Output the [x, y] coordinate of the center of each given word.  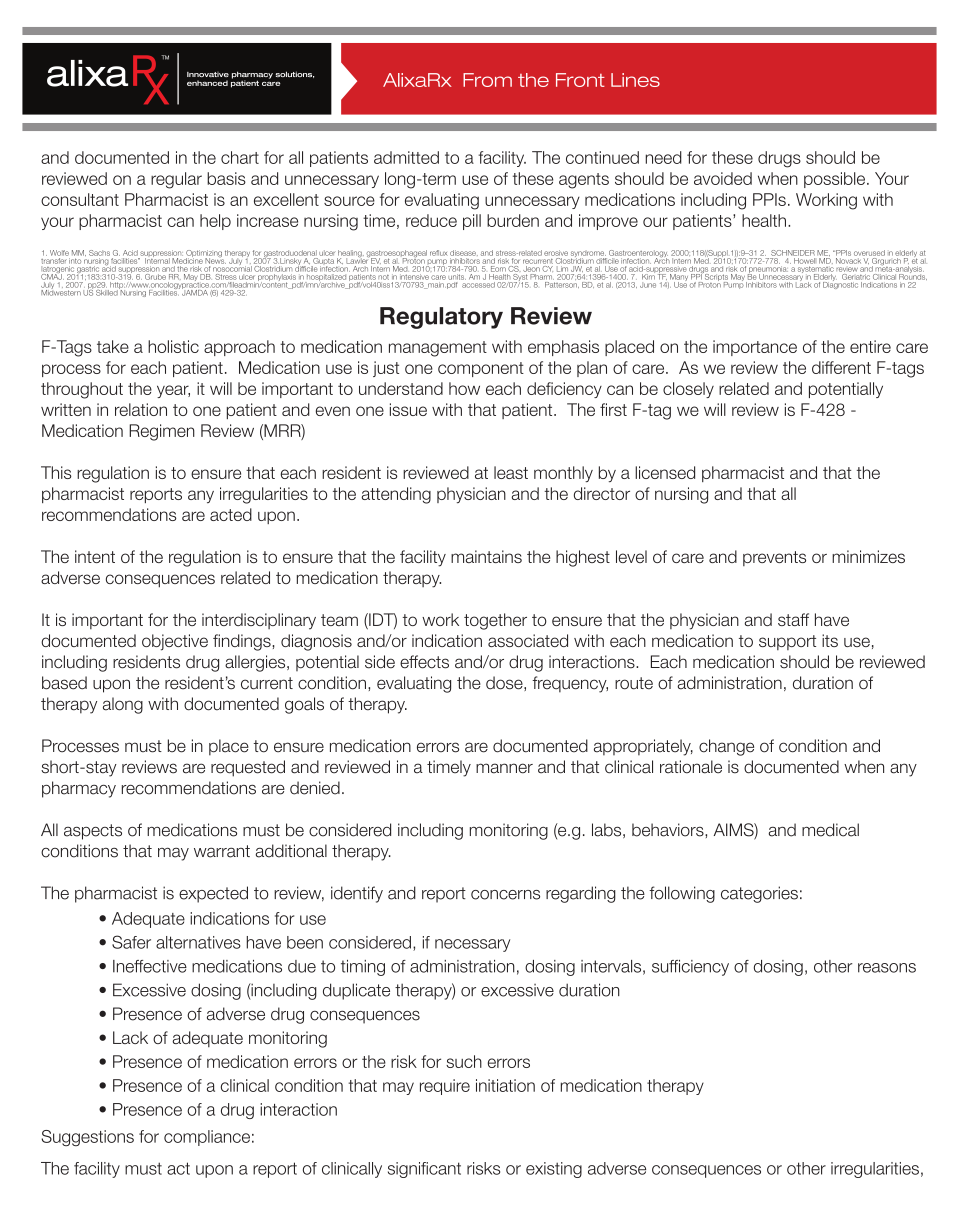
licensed [665, 472]
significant [424, 1170]
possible [836, 180]
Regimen [162, 432]
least [511, 472]
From [487, 80]
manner [504, 768]
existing [554, 1170]
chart [240, 157]
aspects [93, 832]
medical [830, 830]
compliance [207, 1138]
